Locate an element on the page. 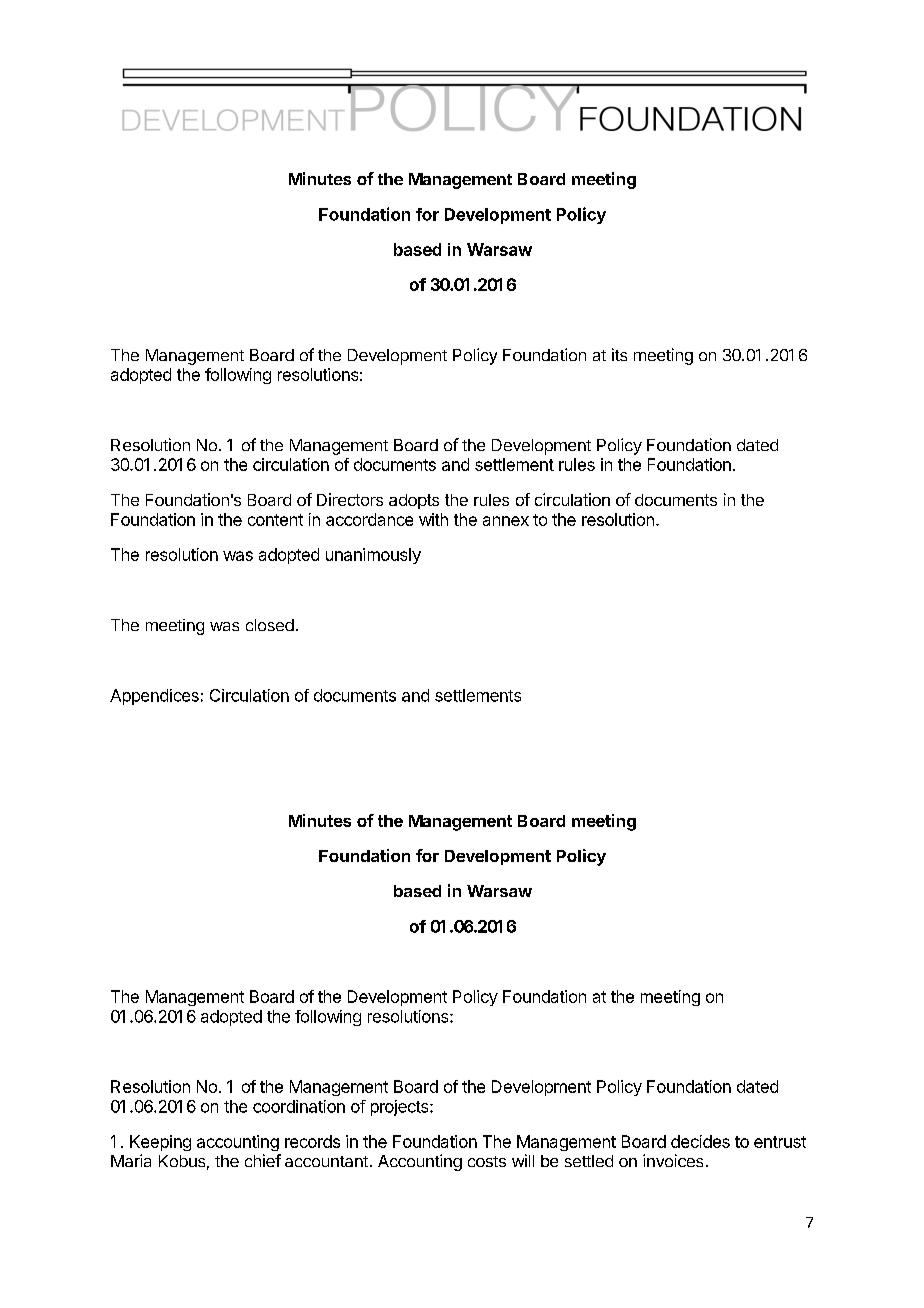 The height and width of the page is (1308, 924). unanimously is located at coordinates (373, 556).
